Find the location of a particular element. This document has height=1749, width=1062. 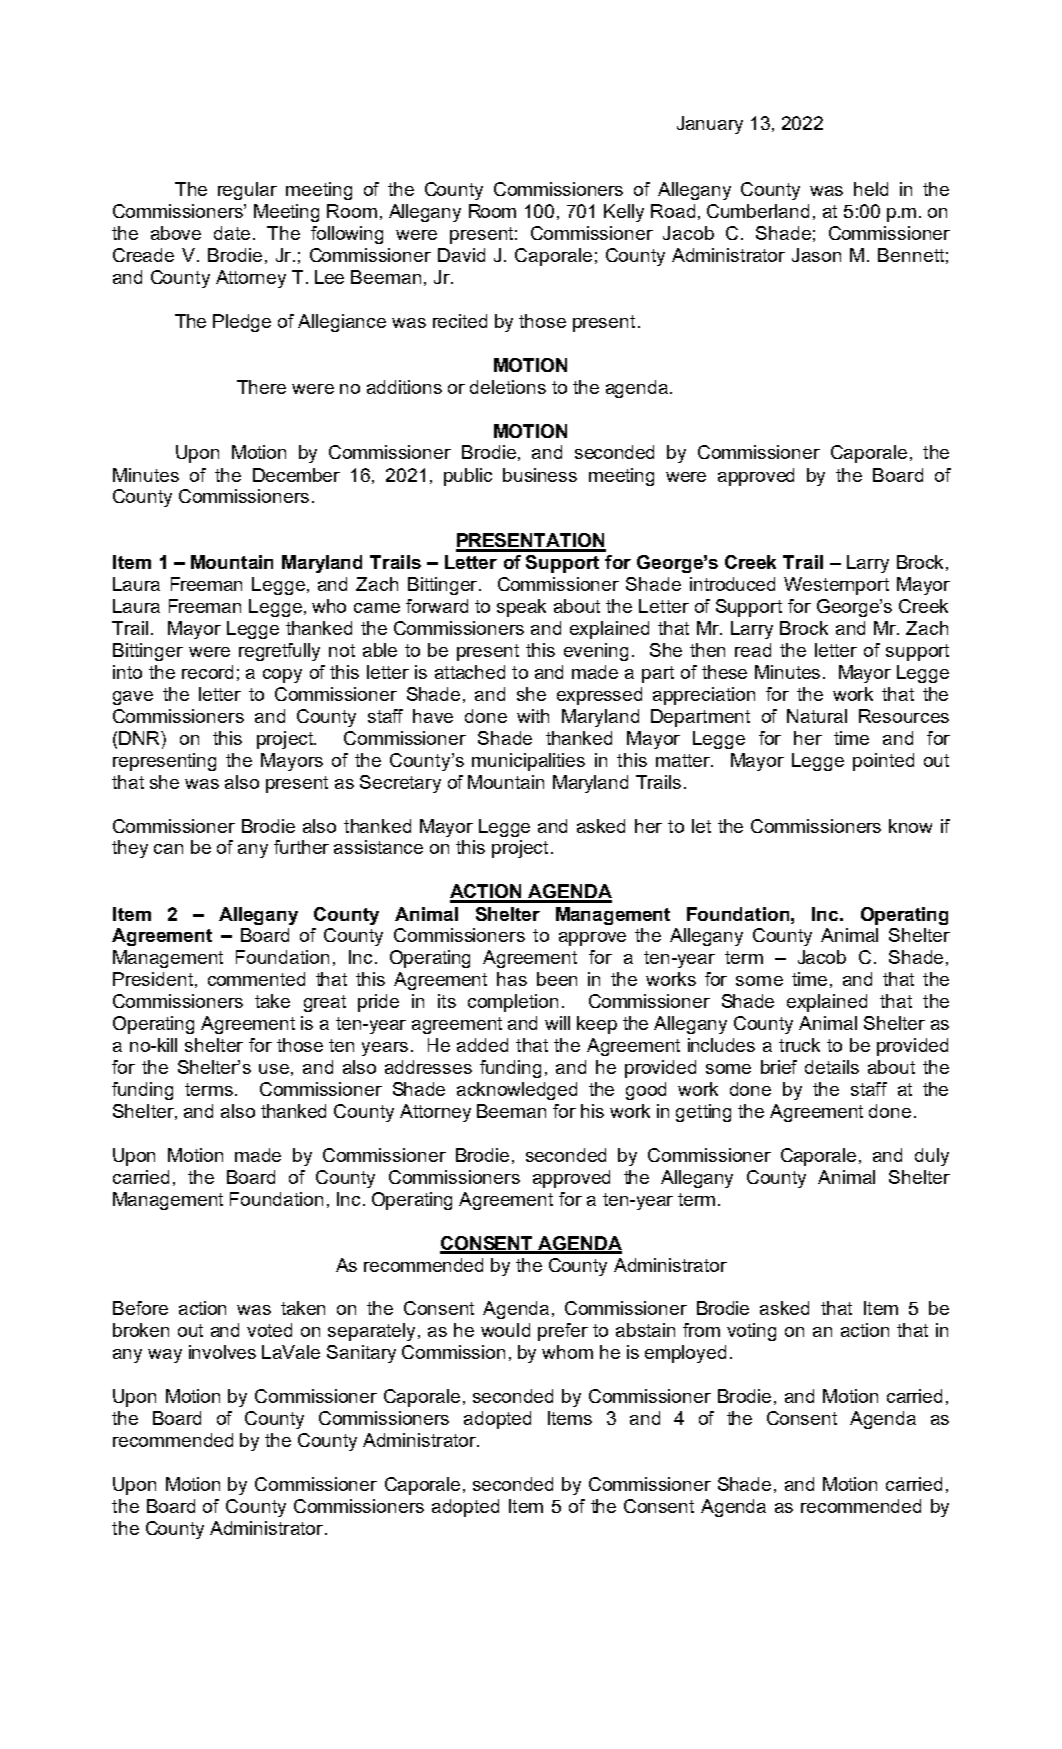

municipalities is located at coordinates (528, 762).
